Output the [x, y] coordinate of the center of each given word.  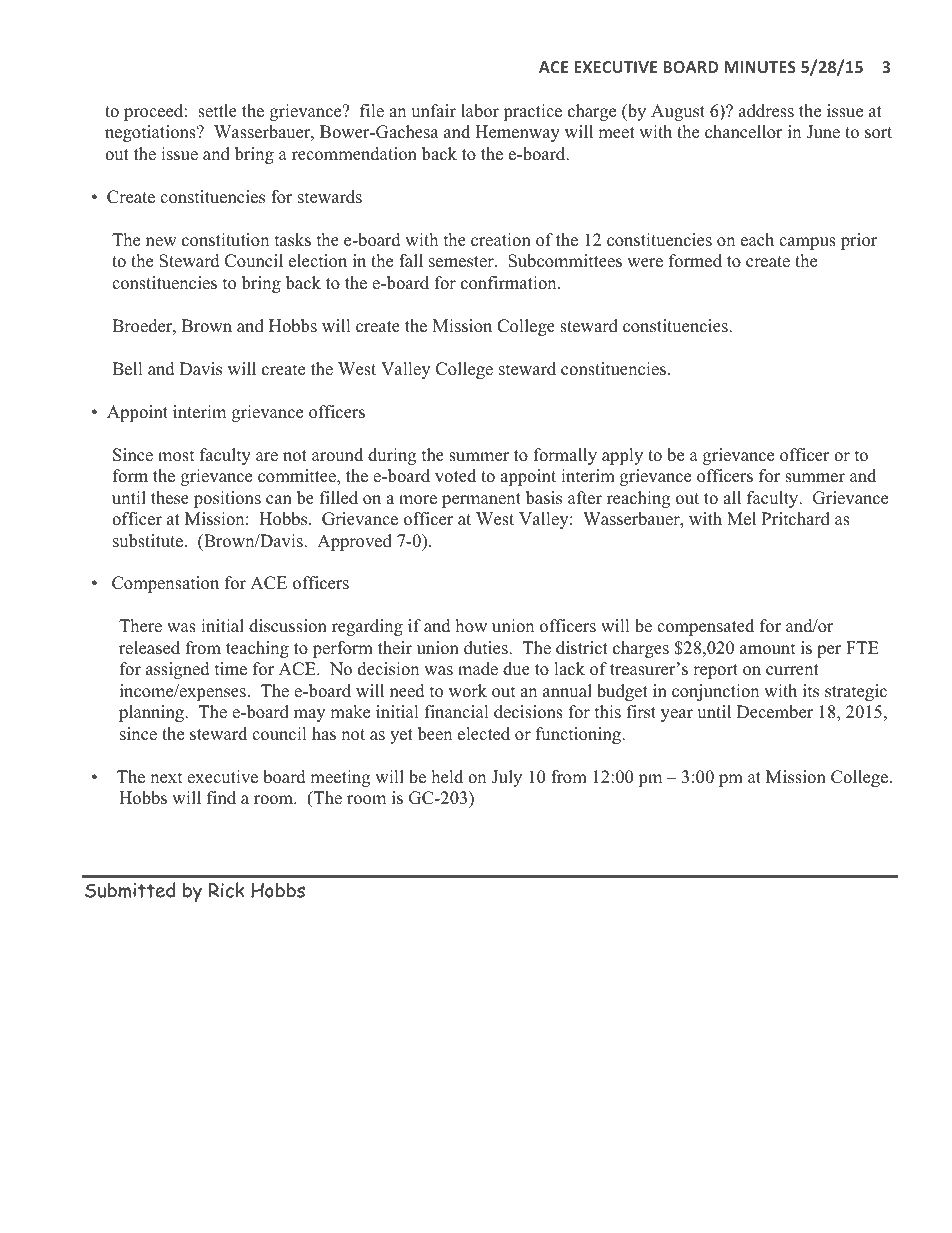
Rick [227, 890]
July [506, 778]
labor [480, 111]
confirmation [510, 283]
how [471, 626]
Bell [127, 369]
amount [768, 649]
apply [622, 456]
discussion [288, 626]
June [823, 132]
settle [217, 111]
